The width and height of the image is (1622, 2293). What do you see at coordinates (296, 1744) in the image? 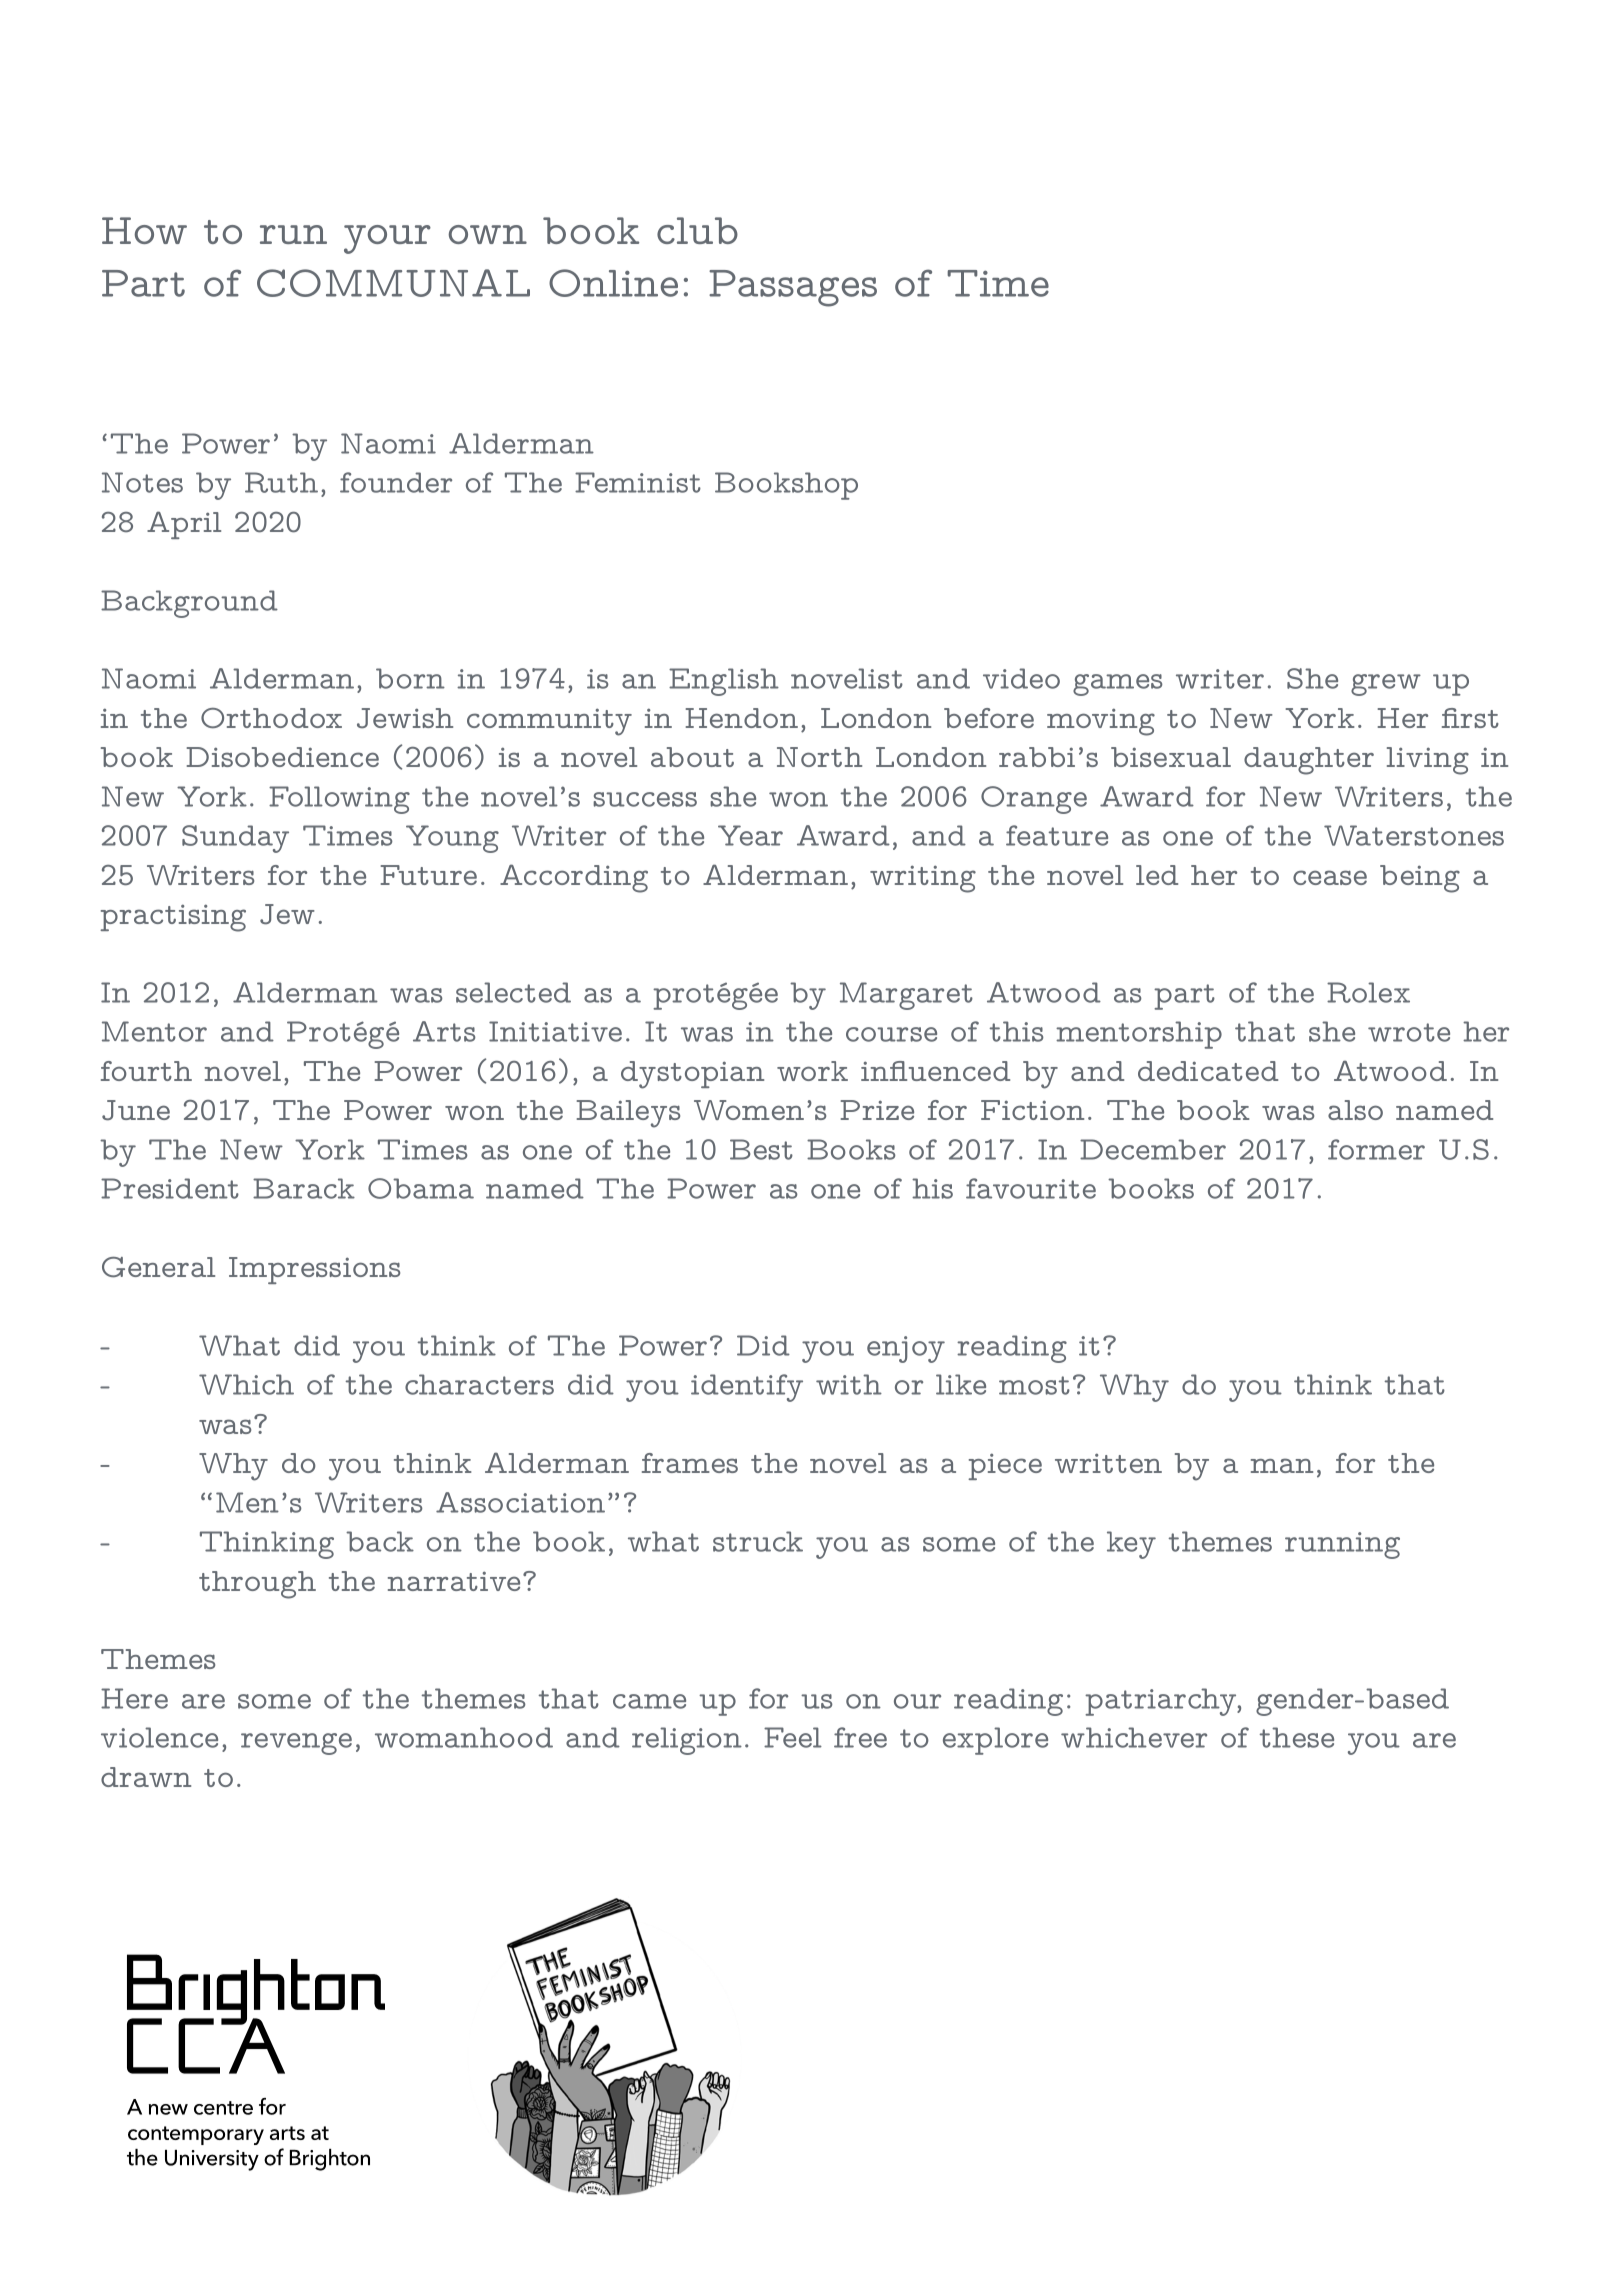
I see `revenge` at bounding box center [296, 1744].
